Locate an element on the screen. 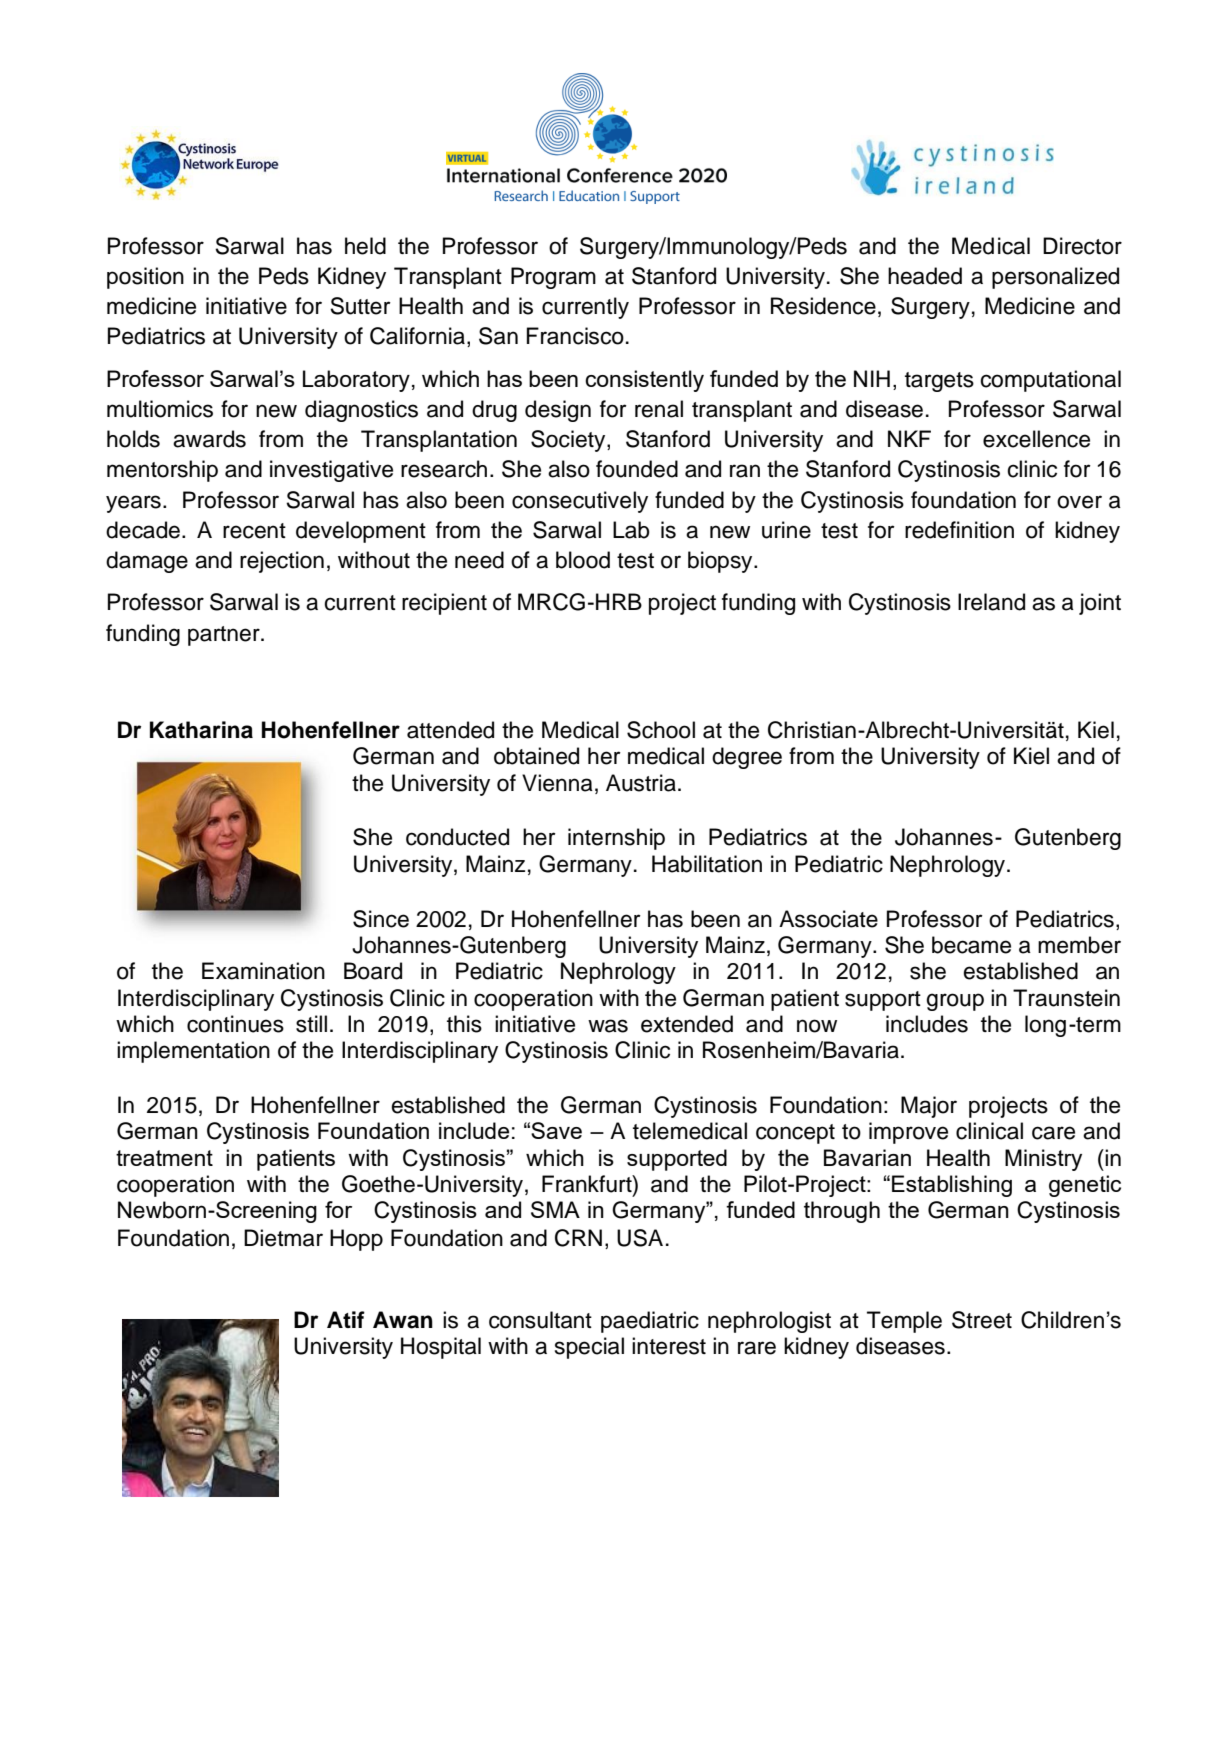  paediatric is located at coordinates (650, 1322).
